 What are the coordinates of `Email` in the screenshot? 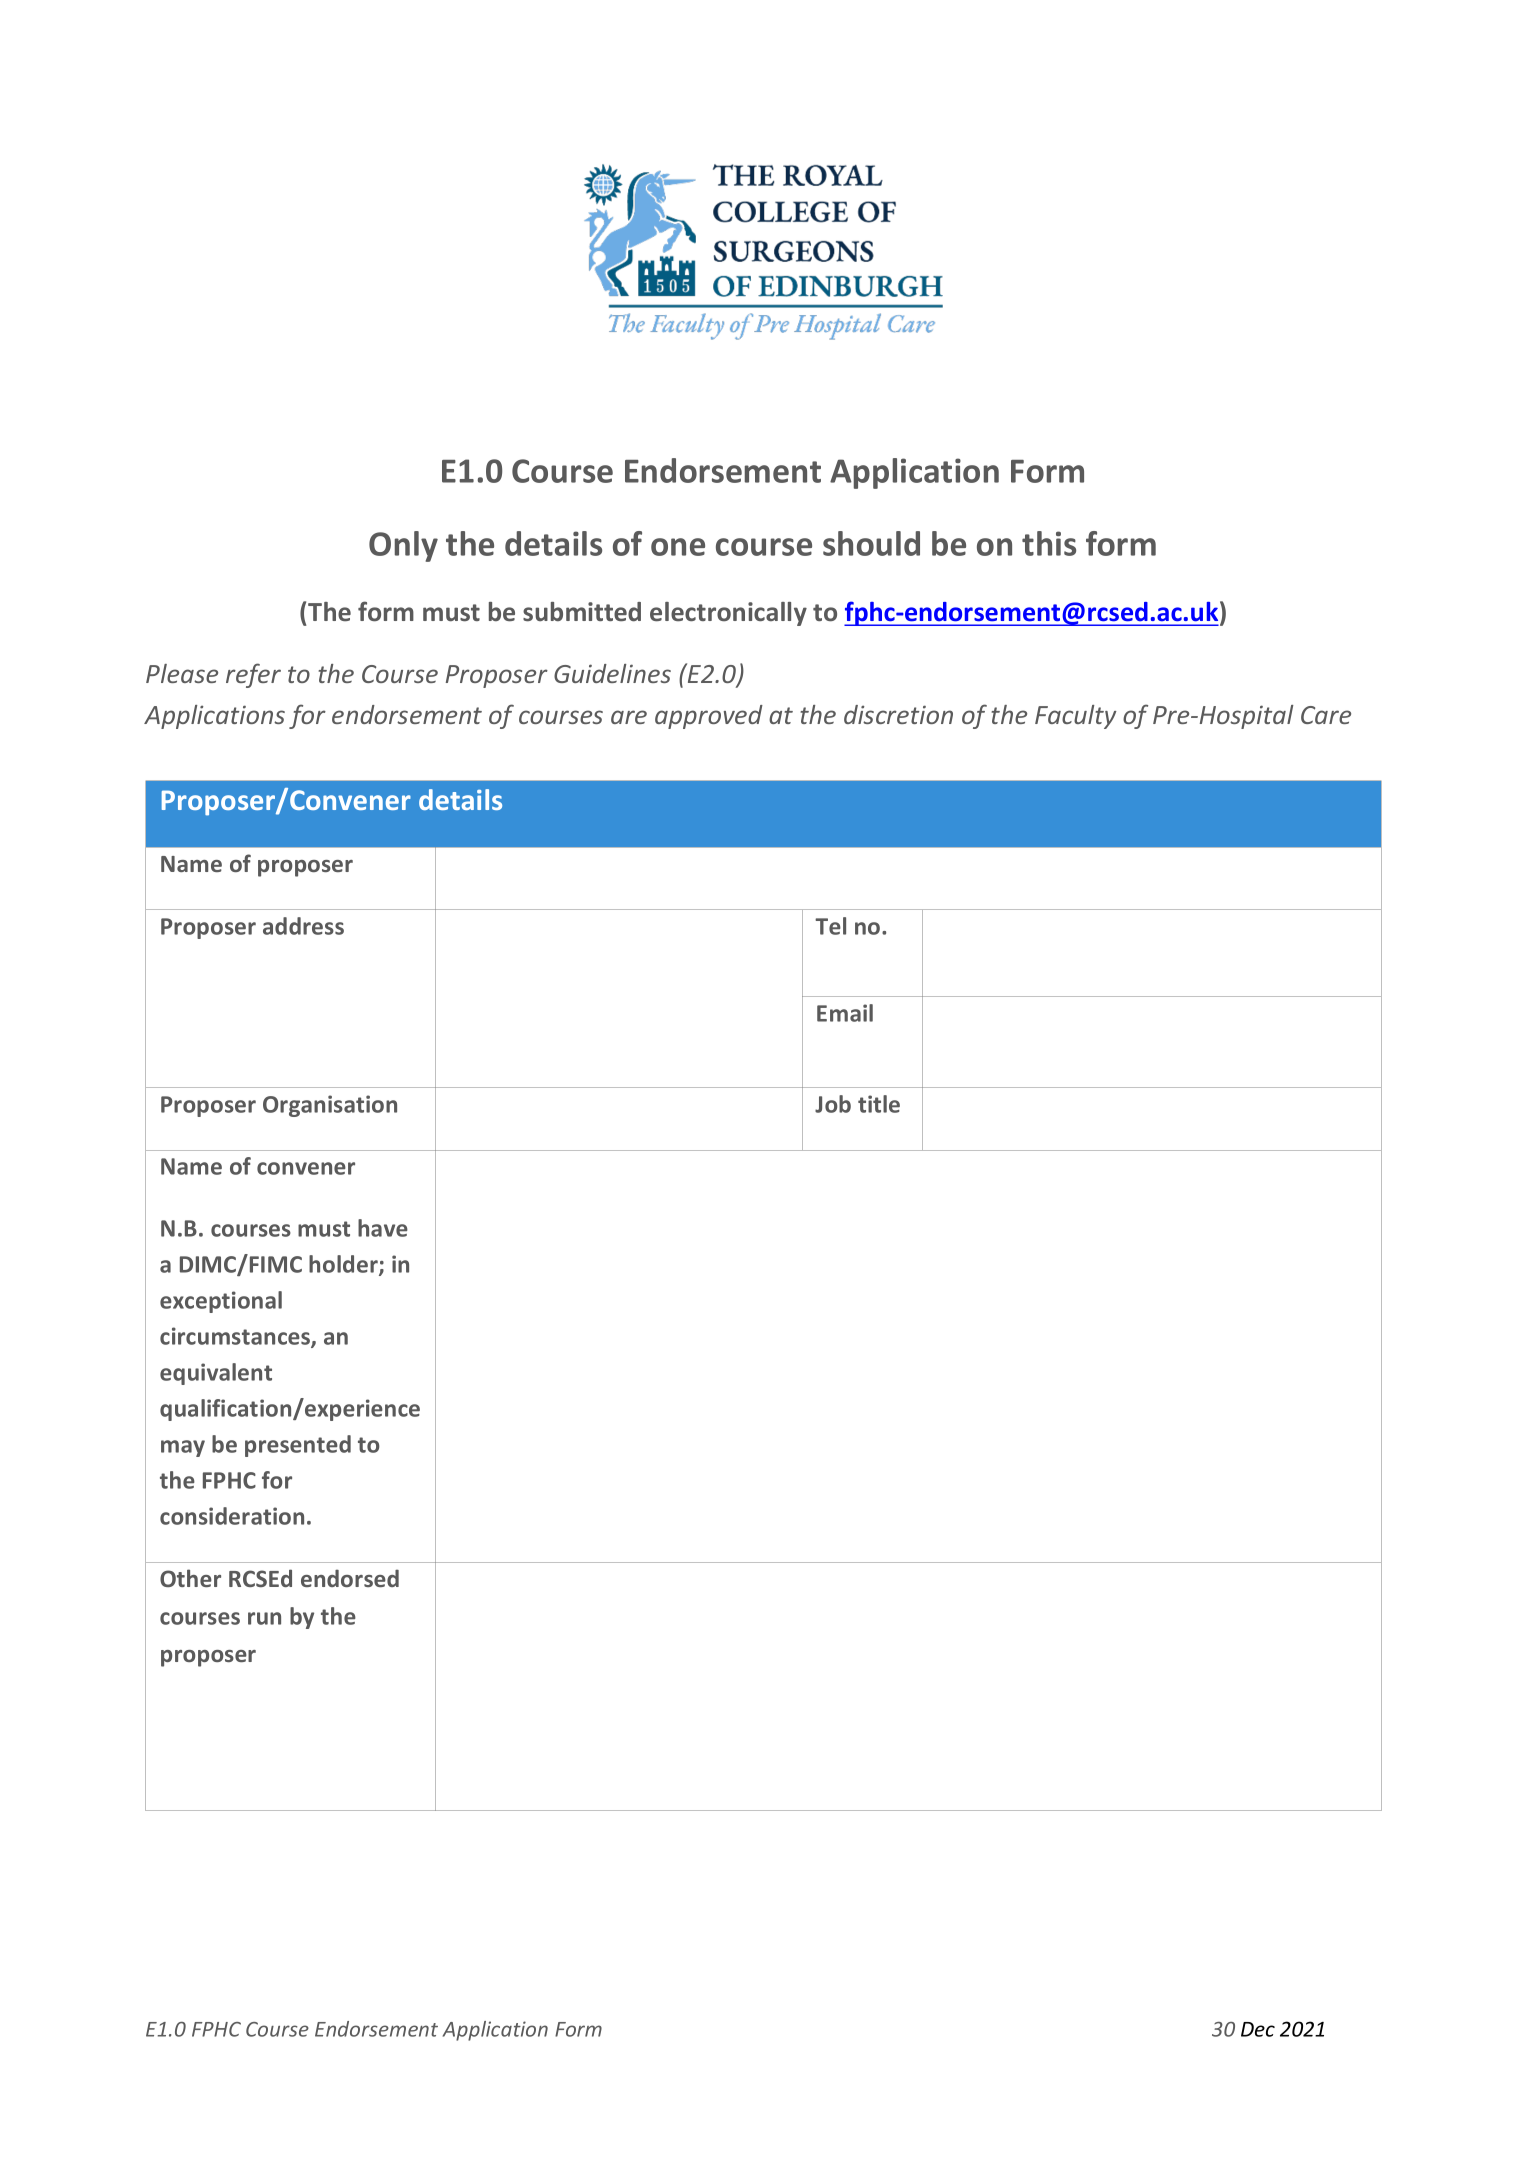 It's located at (845, 1013).
